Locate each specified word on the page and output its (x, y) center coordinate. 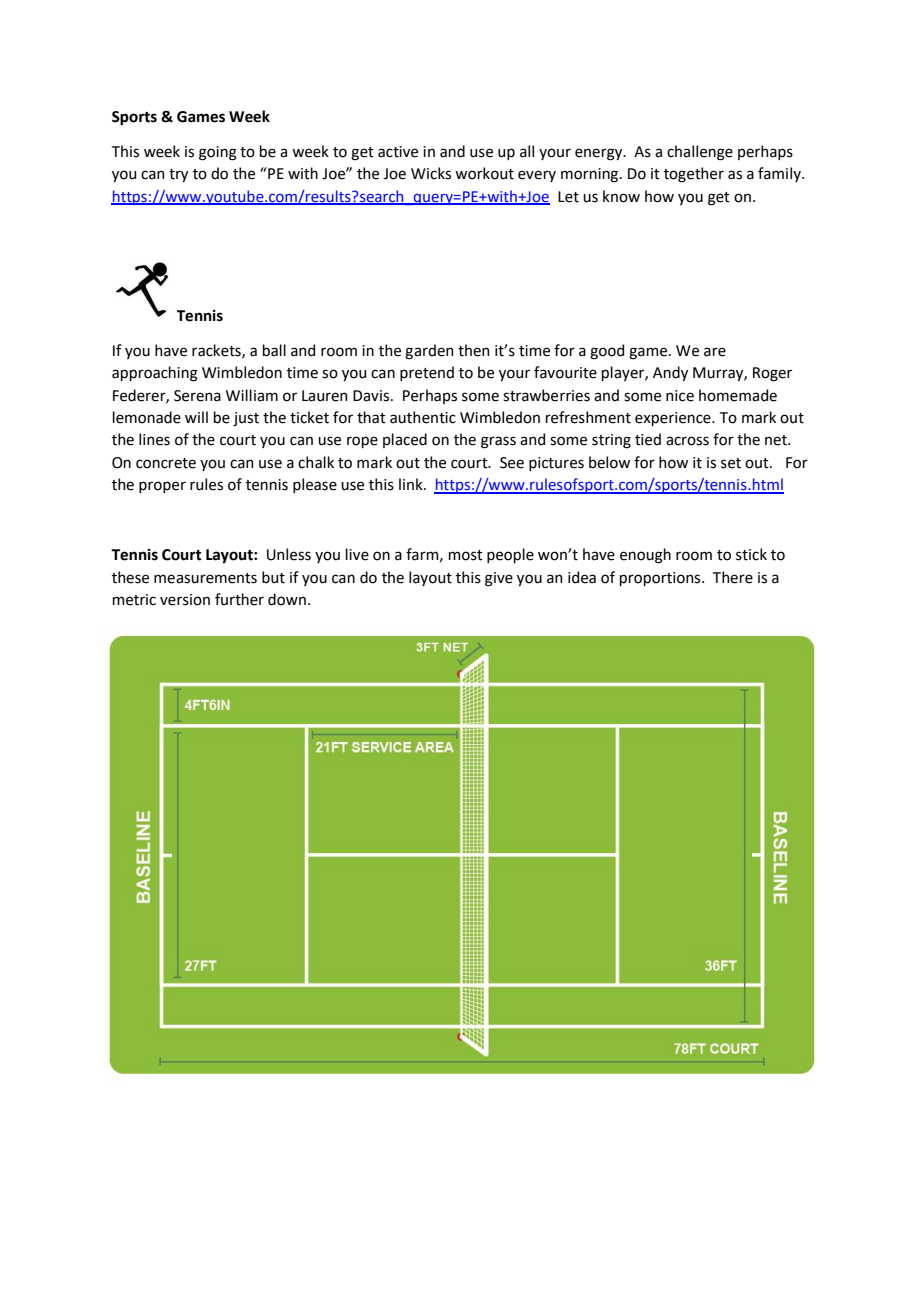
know (621, 196)
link (412, 484)
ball (274, 350)
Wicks (431, 173)
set (731, 463)
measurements (205, 578)
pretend (427, 373)
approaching (155, 374)
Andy (670, 373)
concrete (166, 463)
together (694, 175)
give (499, 579)
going (218, 153)
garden (429, 352)
